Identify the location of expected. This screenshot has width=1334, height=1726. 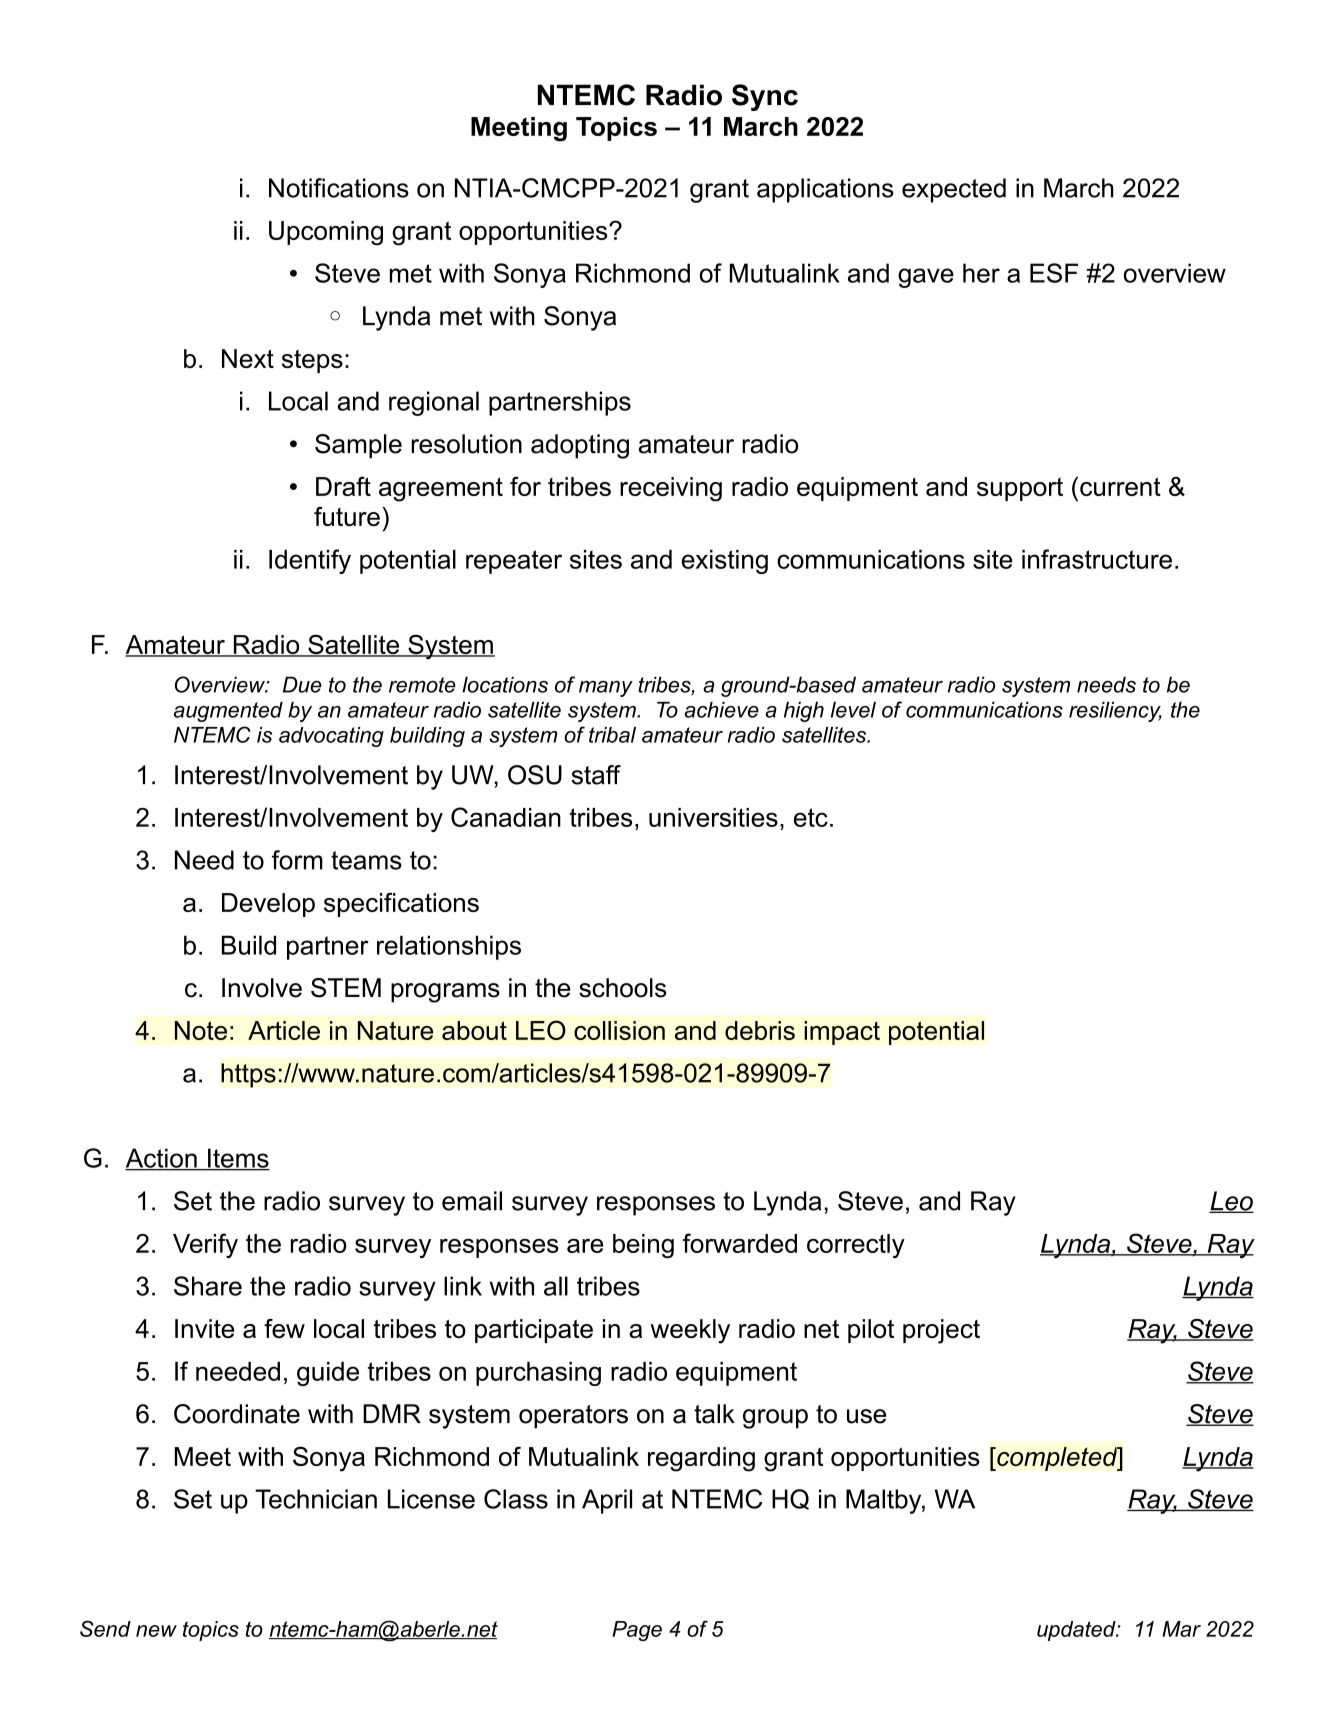
(954, 190).
